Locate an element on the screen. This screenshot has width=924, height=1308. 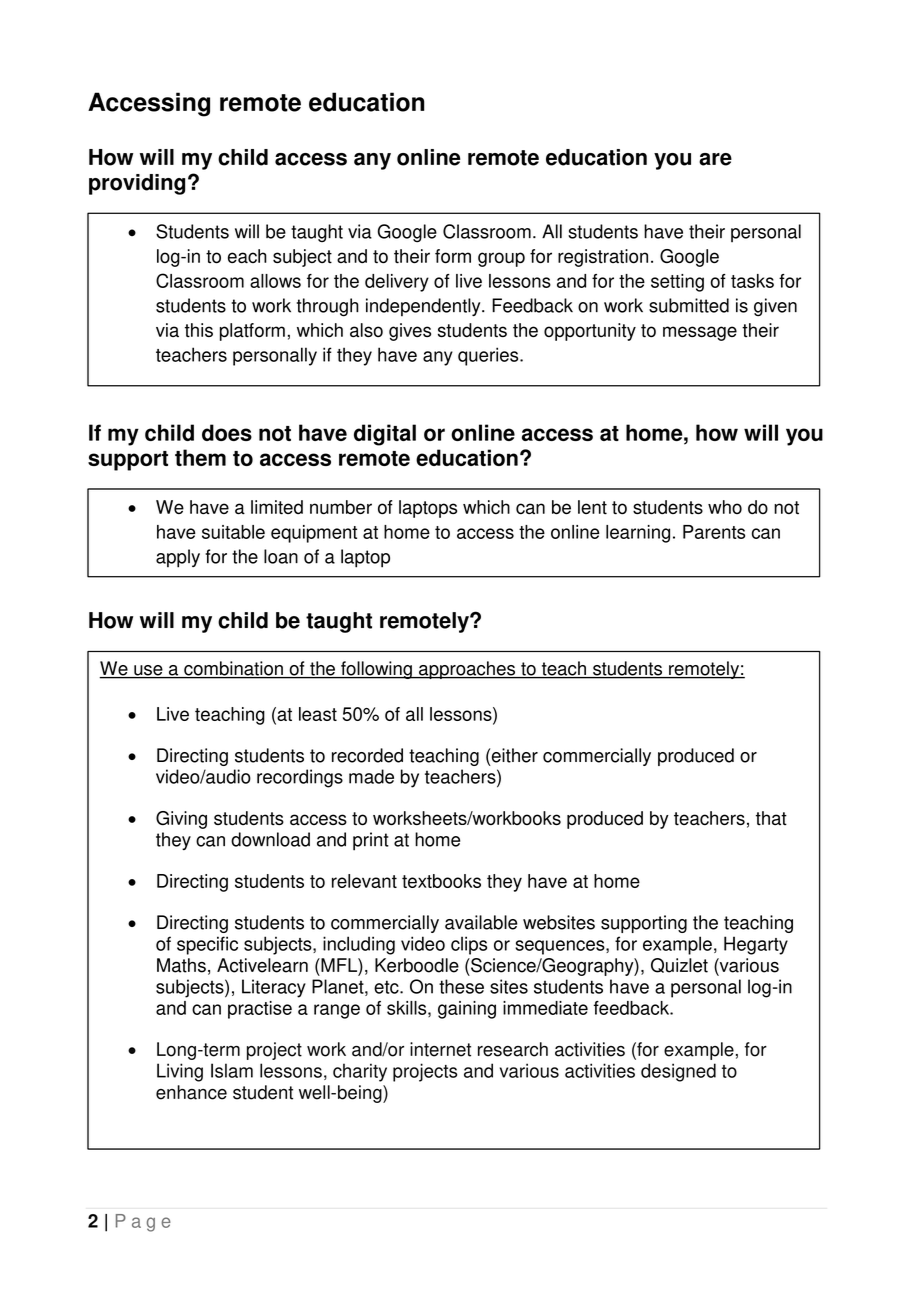
setting is located at coordinates (677, 283).
